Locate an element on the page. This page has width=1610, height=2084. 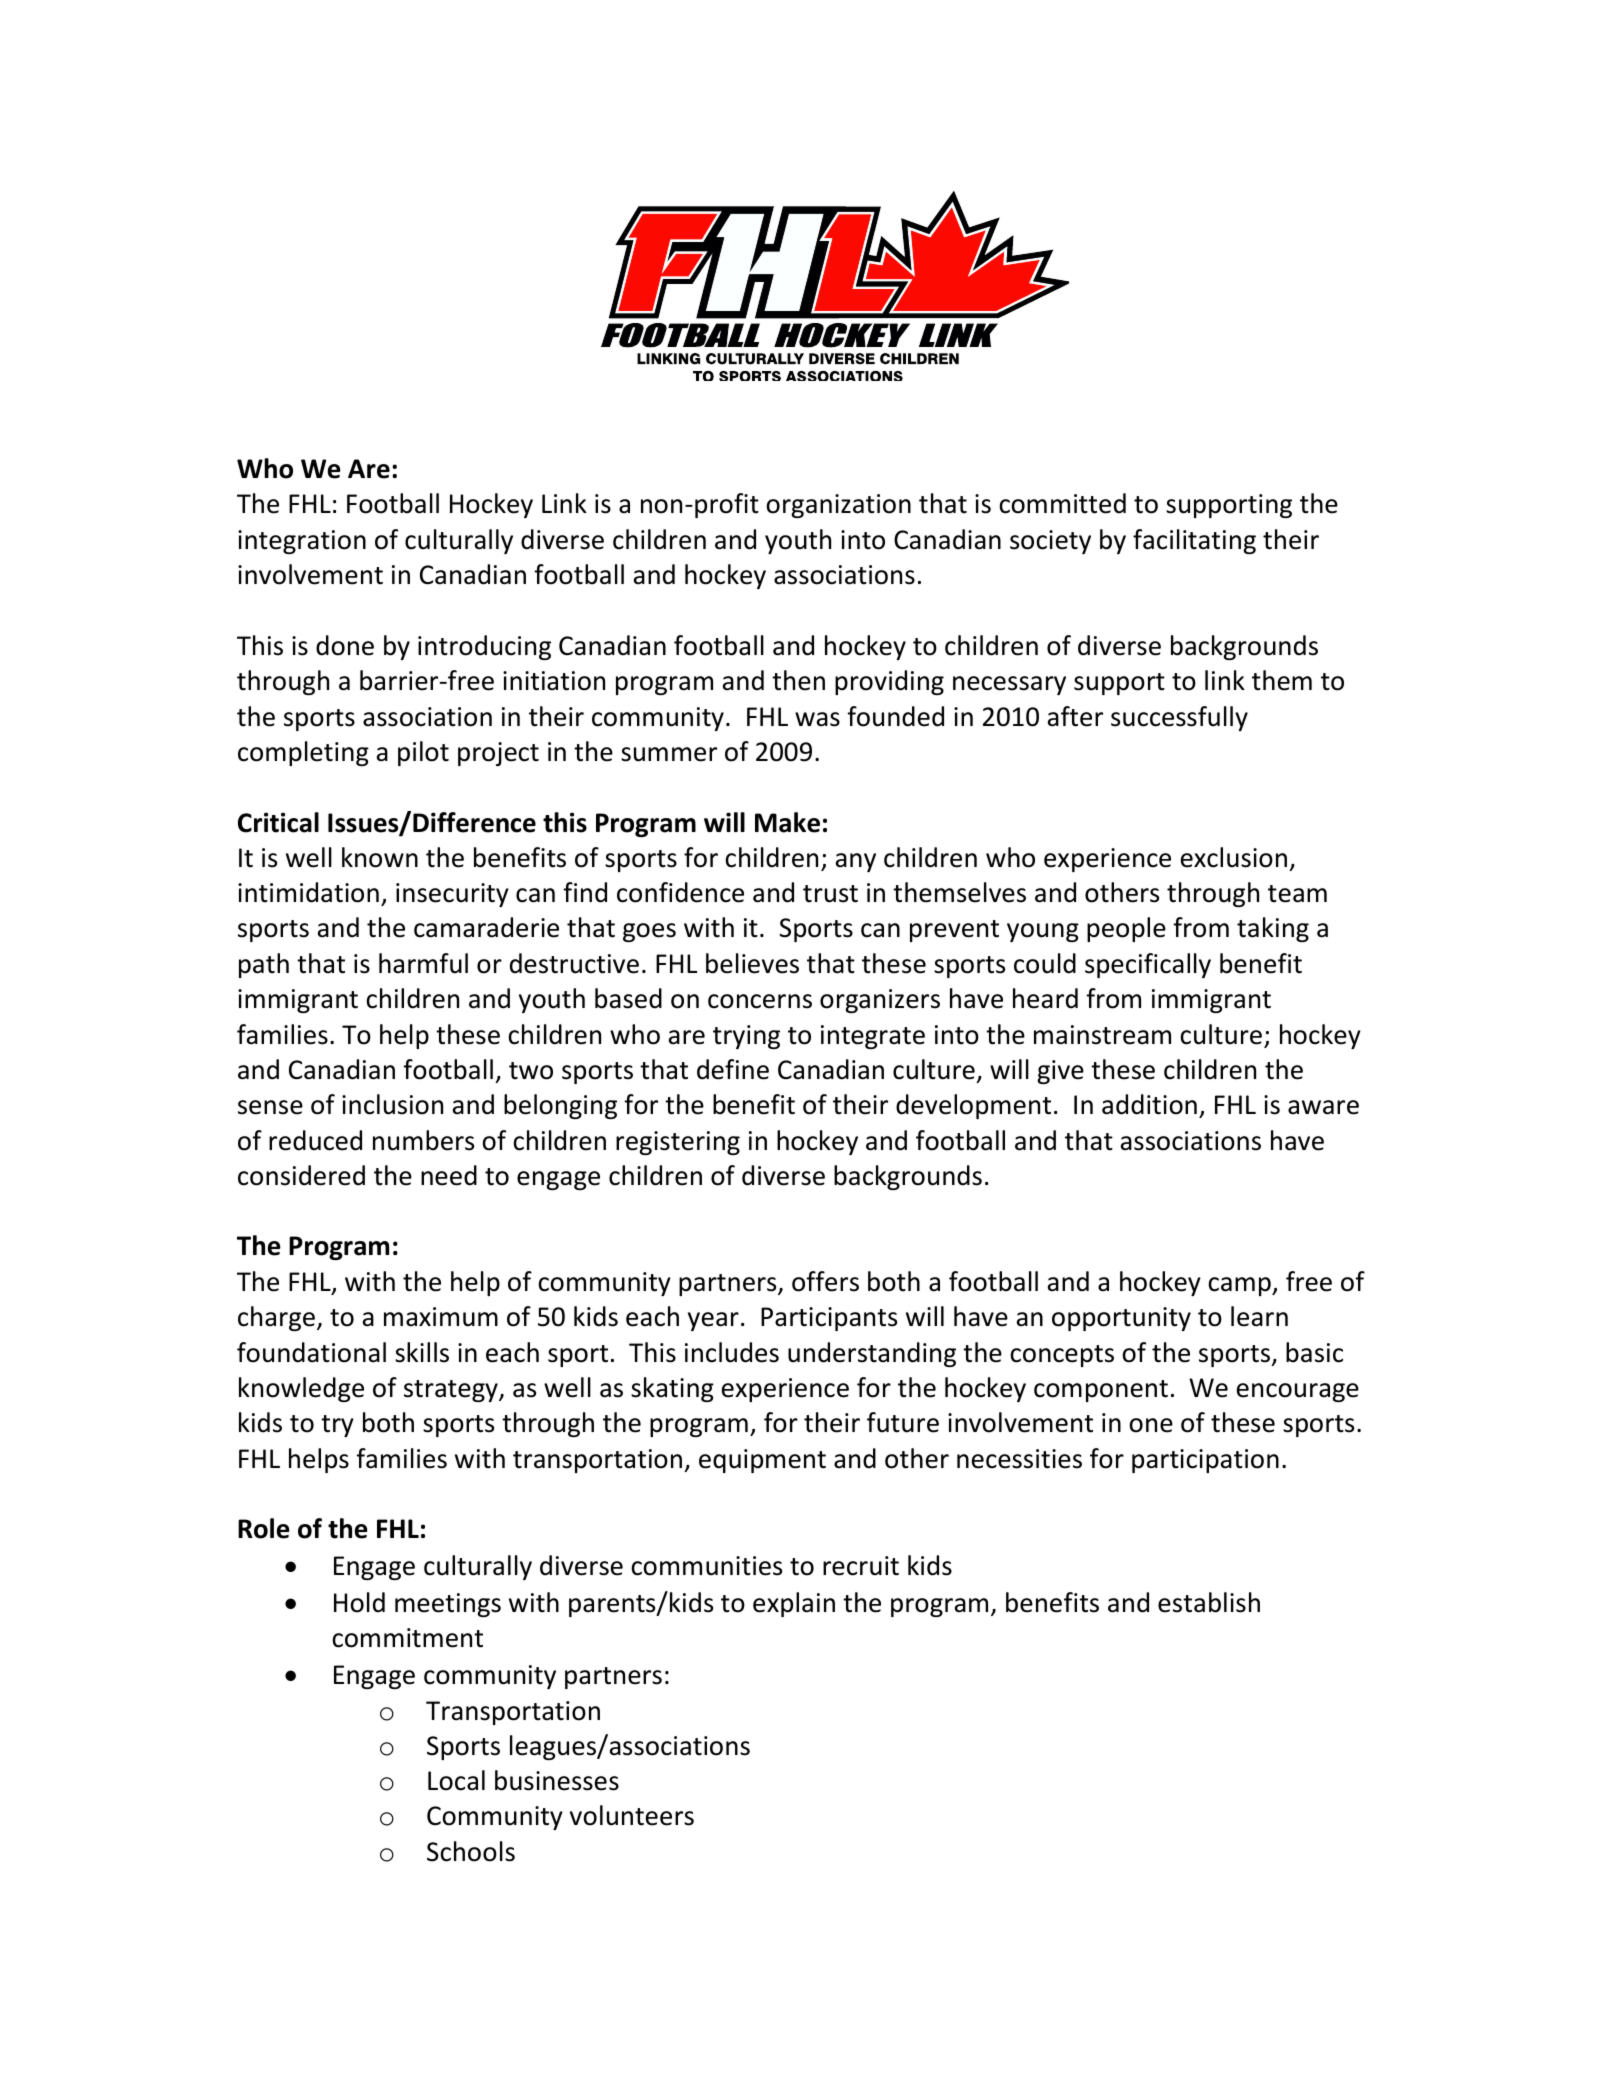
need is located at coordinates (449, 1175).
